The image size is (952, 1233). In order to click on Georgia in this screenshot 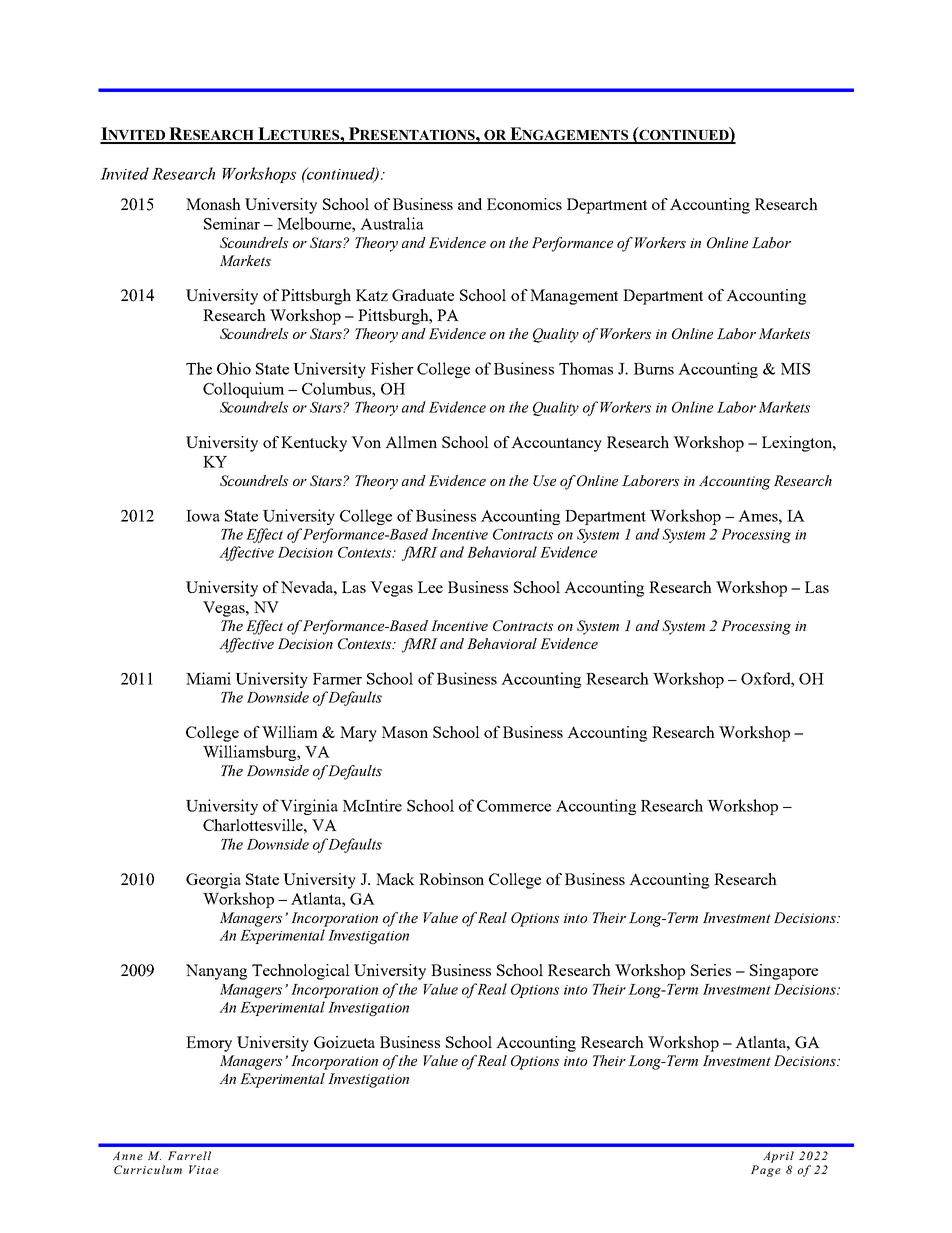, I will do `click(213, 881)`.
